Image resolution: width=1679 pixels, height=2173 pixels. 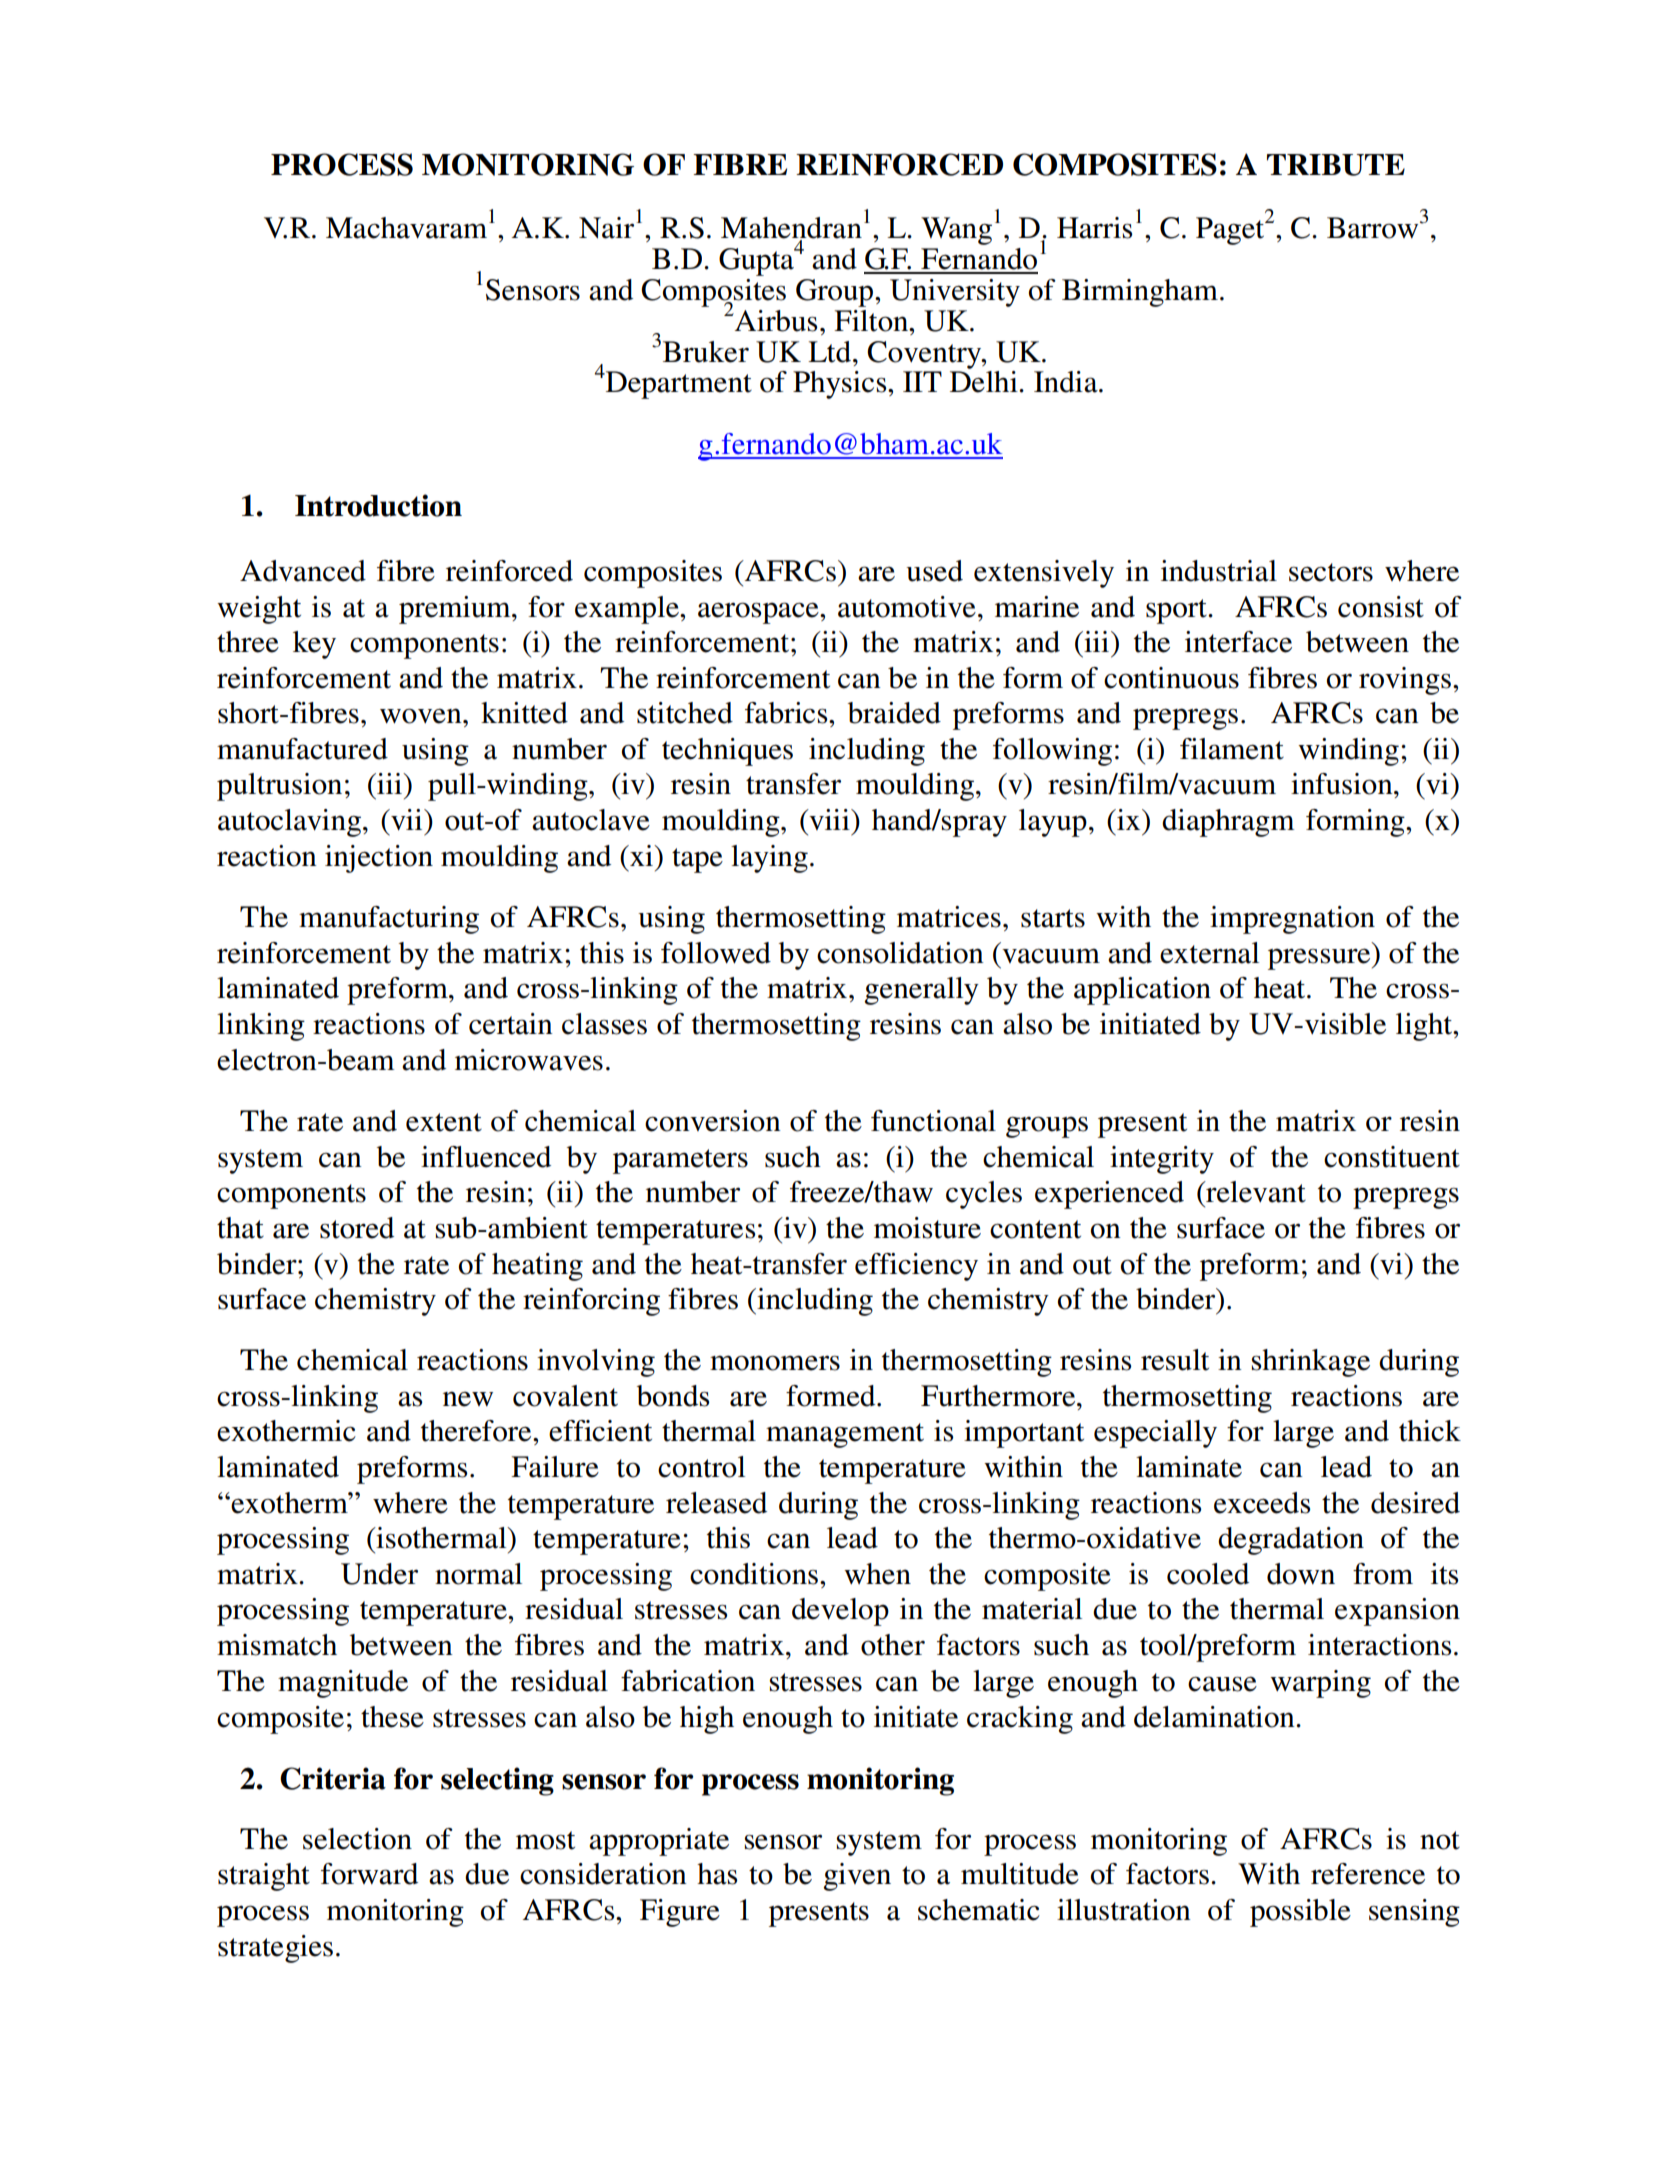 I want to click on Introduction, so click(x=378, y=505).
